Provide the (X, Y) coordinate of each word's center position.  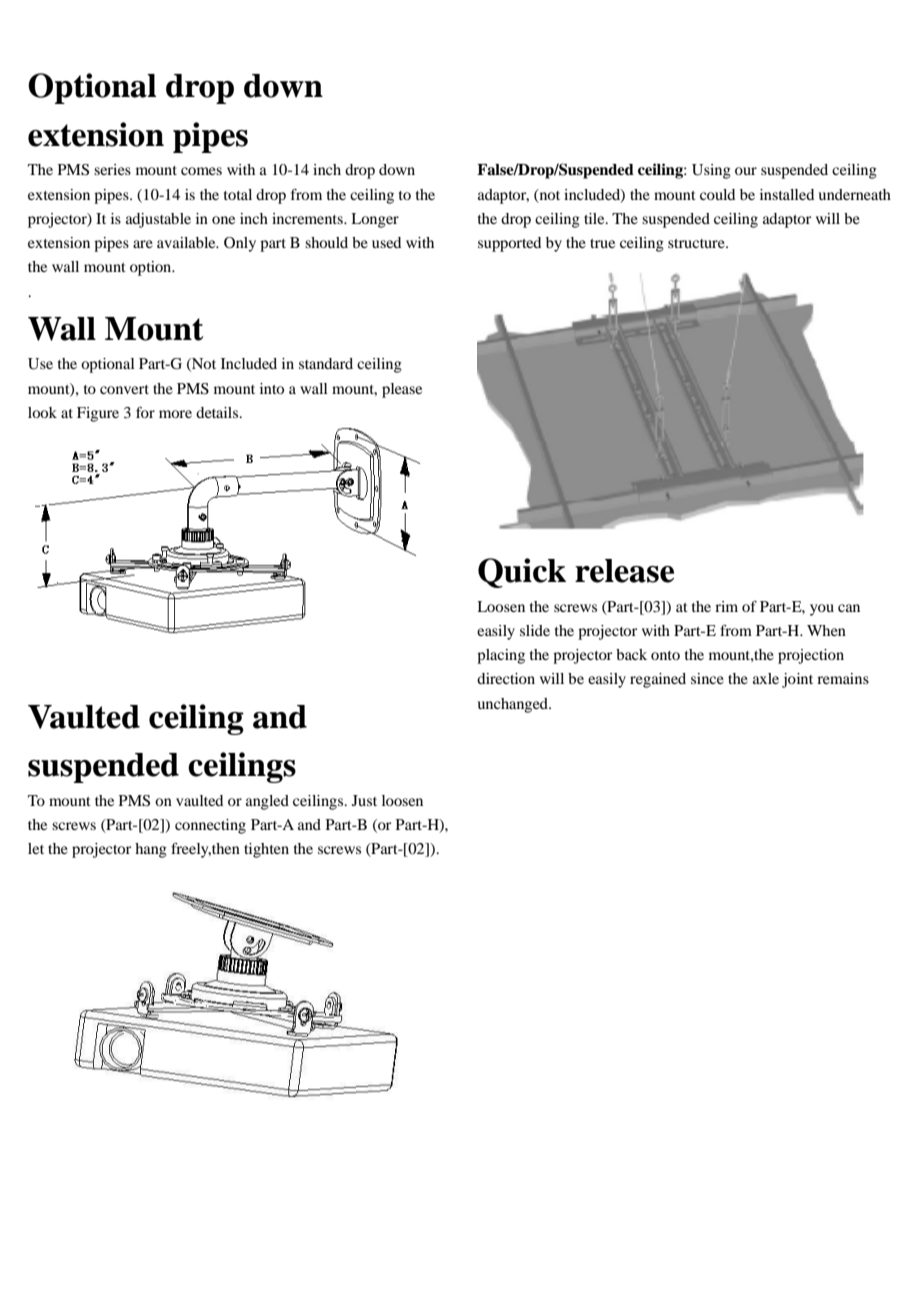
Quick (522, 573)
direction (506, 678)
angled (267, 802)
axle (766, 678)
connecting (210, 826)
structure (697, 243)
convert (124, 389)
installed (787, 194)
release (624, 571)
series (112, 169)
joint (797, 680)
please (402, 390)
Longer (375, 220)
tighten (266, 850)
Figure (98, 414)
